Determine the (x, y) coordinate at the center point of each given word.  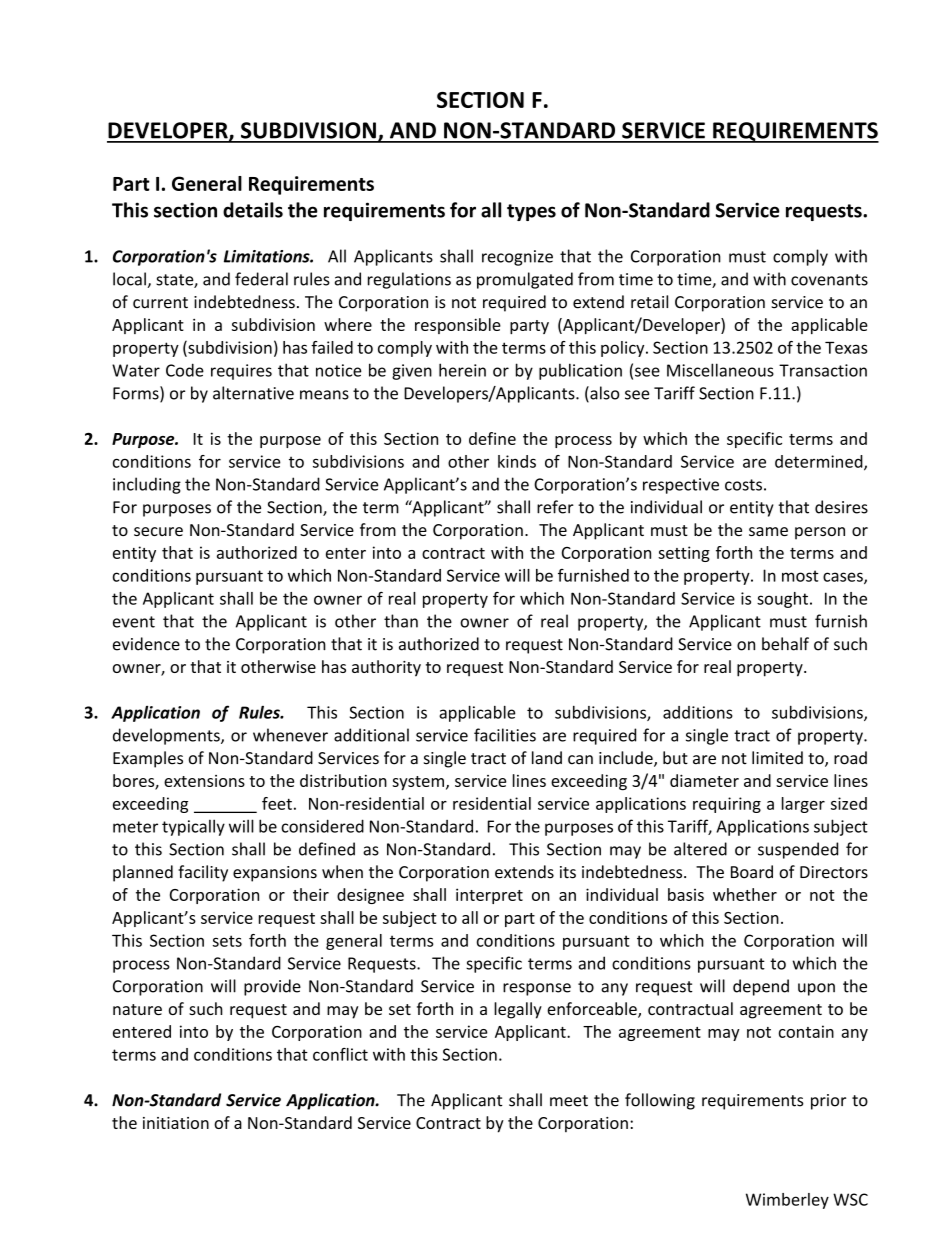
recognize (517, 258)
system (418, 783)
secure (158, 531)
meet (569, 1101)
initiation (176, 1123)
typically (193, 827)
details (253, 210)
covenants (829, 280)
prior (828, 1102)
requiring (727, 805)
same (768, 531)
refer (555, 507)
